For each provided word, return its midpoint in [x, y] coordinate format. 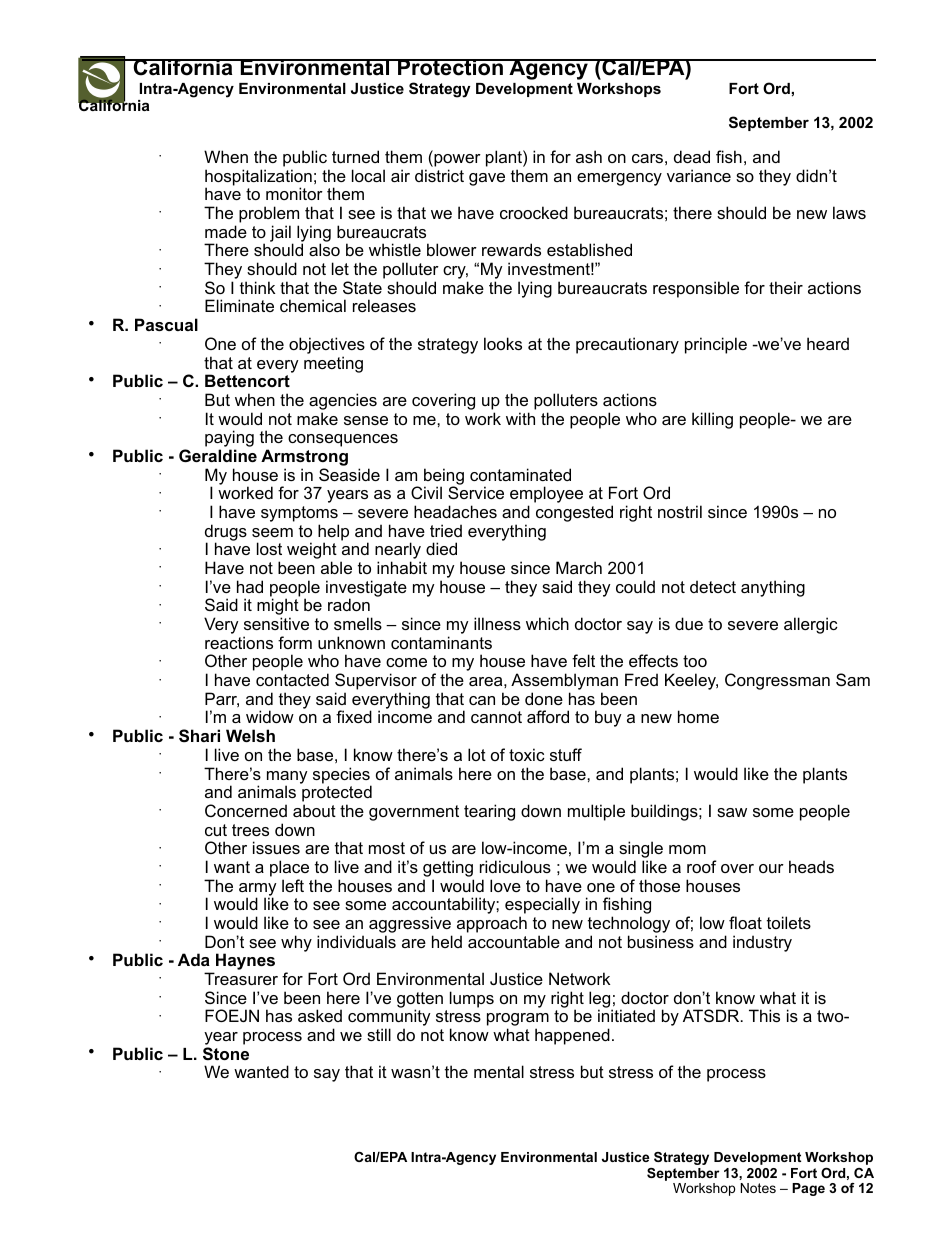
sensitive [276, 623]
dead [692, 156]
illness [497, 623]
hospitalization [258, 178]
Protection [450, 67]
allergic [811, 625]
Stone [226, 1054]
